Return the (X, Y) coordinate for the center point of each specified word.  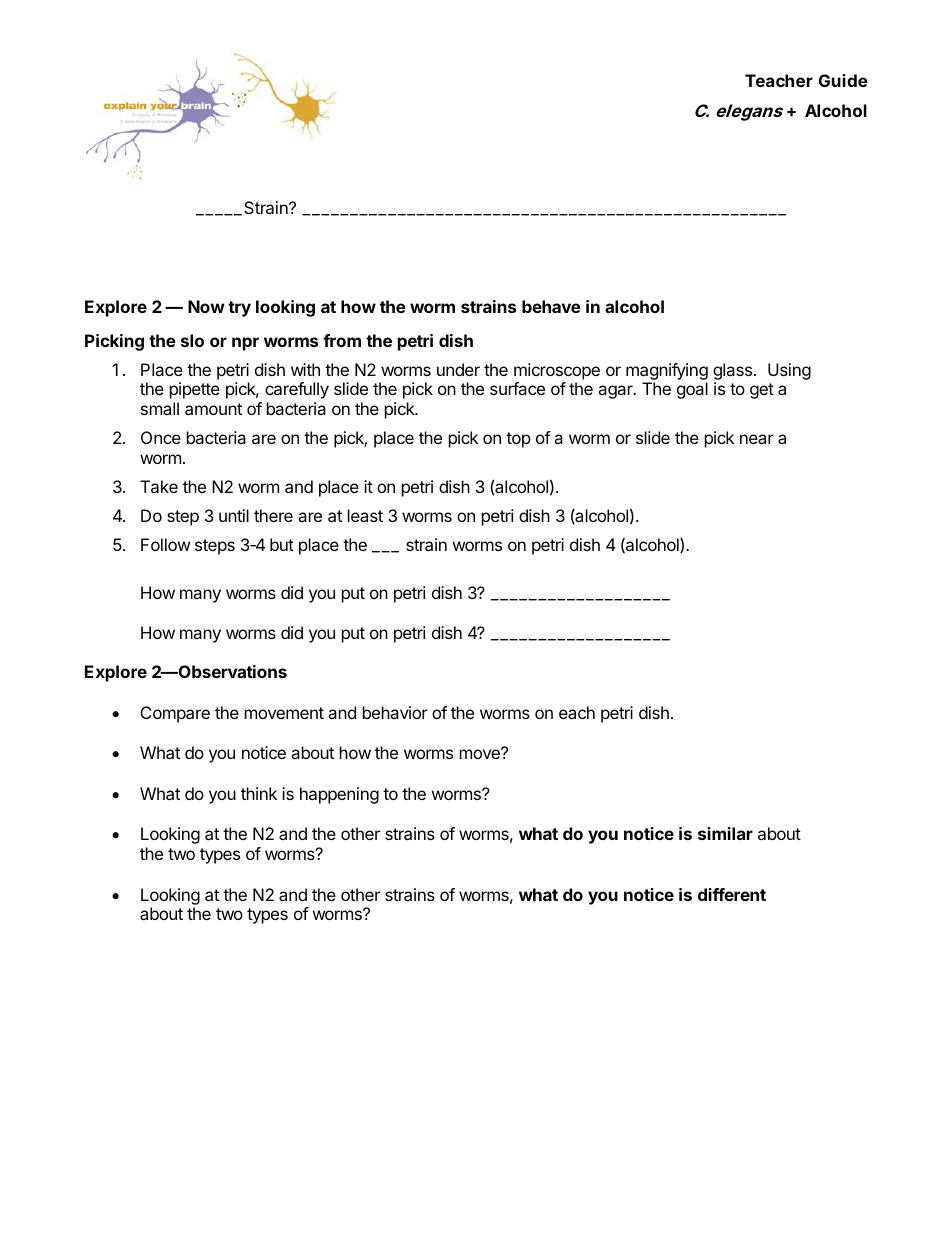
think (259, 793)
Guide (843, 80)
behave (551, 306)
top (518, 440)
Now (206, 306)
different (732, 894)
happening (339, 795)
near (757, 439)
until (234, 515)
